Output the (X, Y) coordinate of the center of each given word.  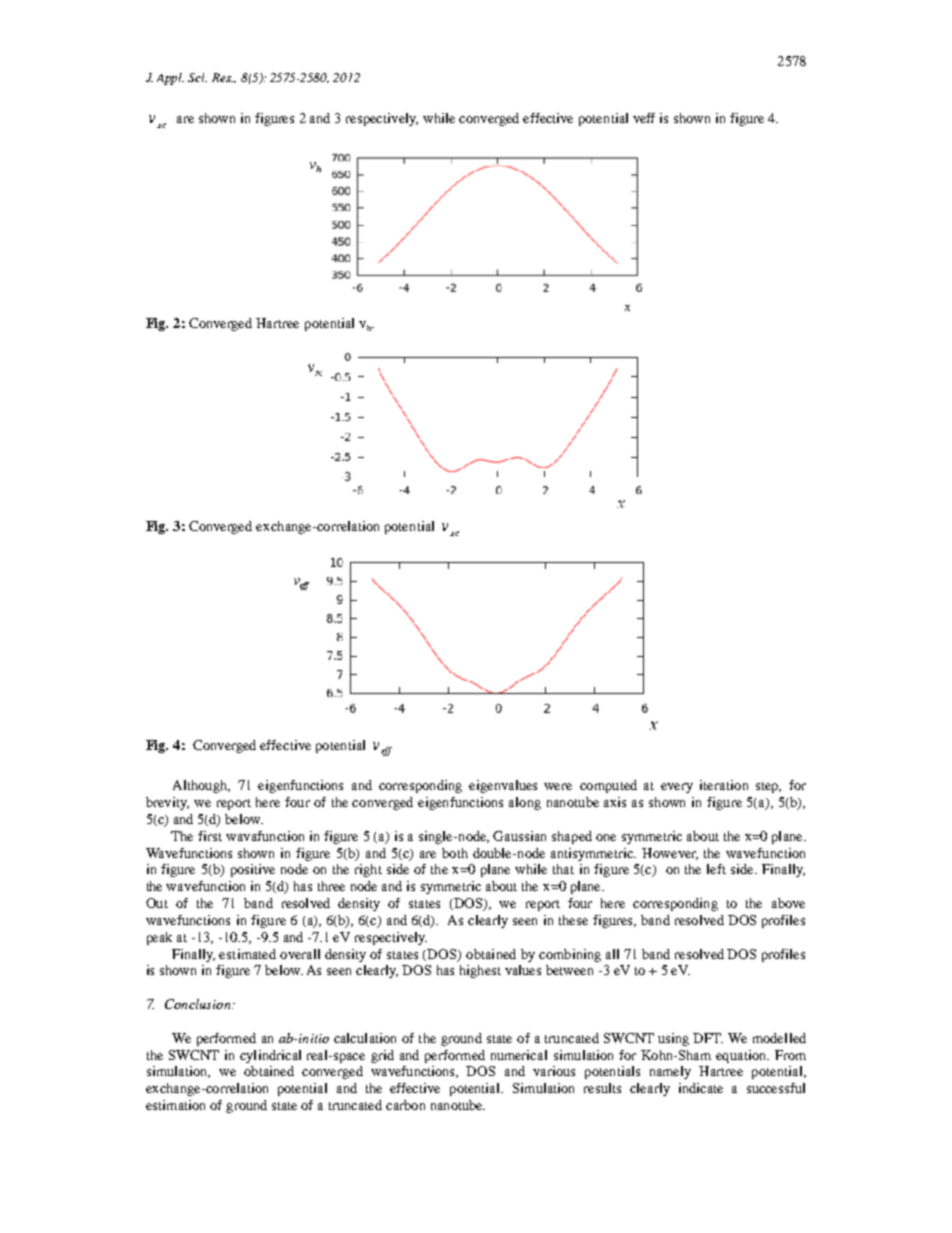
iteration (724, 785)
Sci (197, 77)
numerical (519, 1055)
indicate (701, 1088)
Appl (170, 79)
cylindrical (270, 1056)
